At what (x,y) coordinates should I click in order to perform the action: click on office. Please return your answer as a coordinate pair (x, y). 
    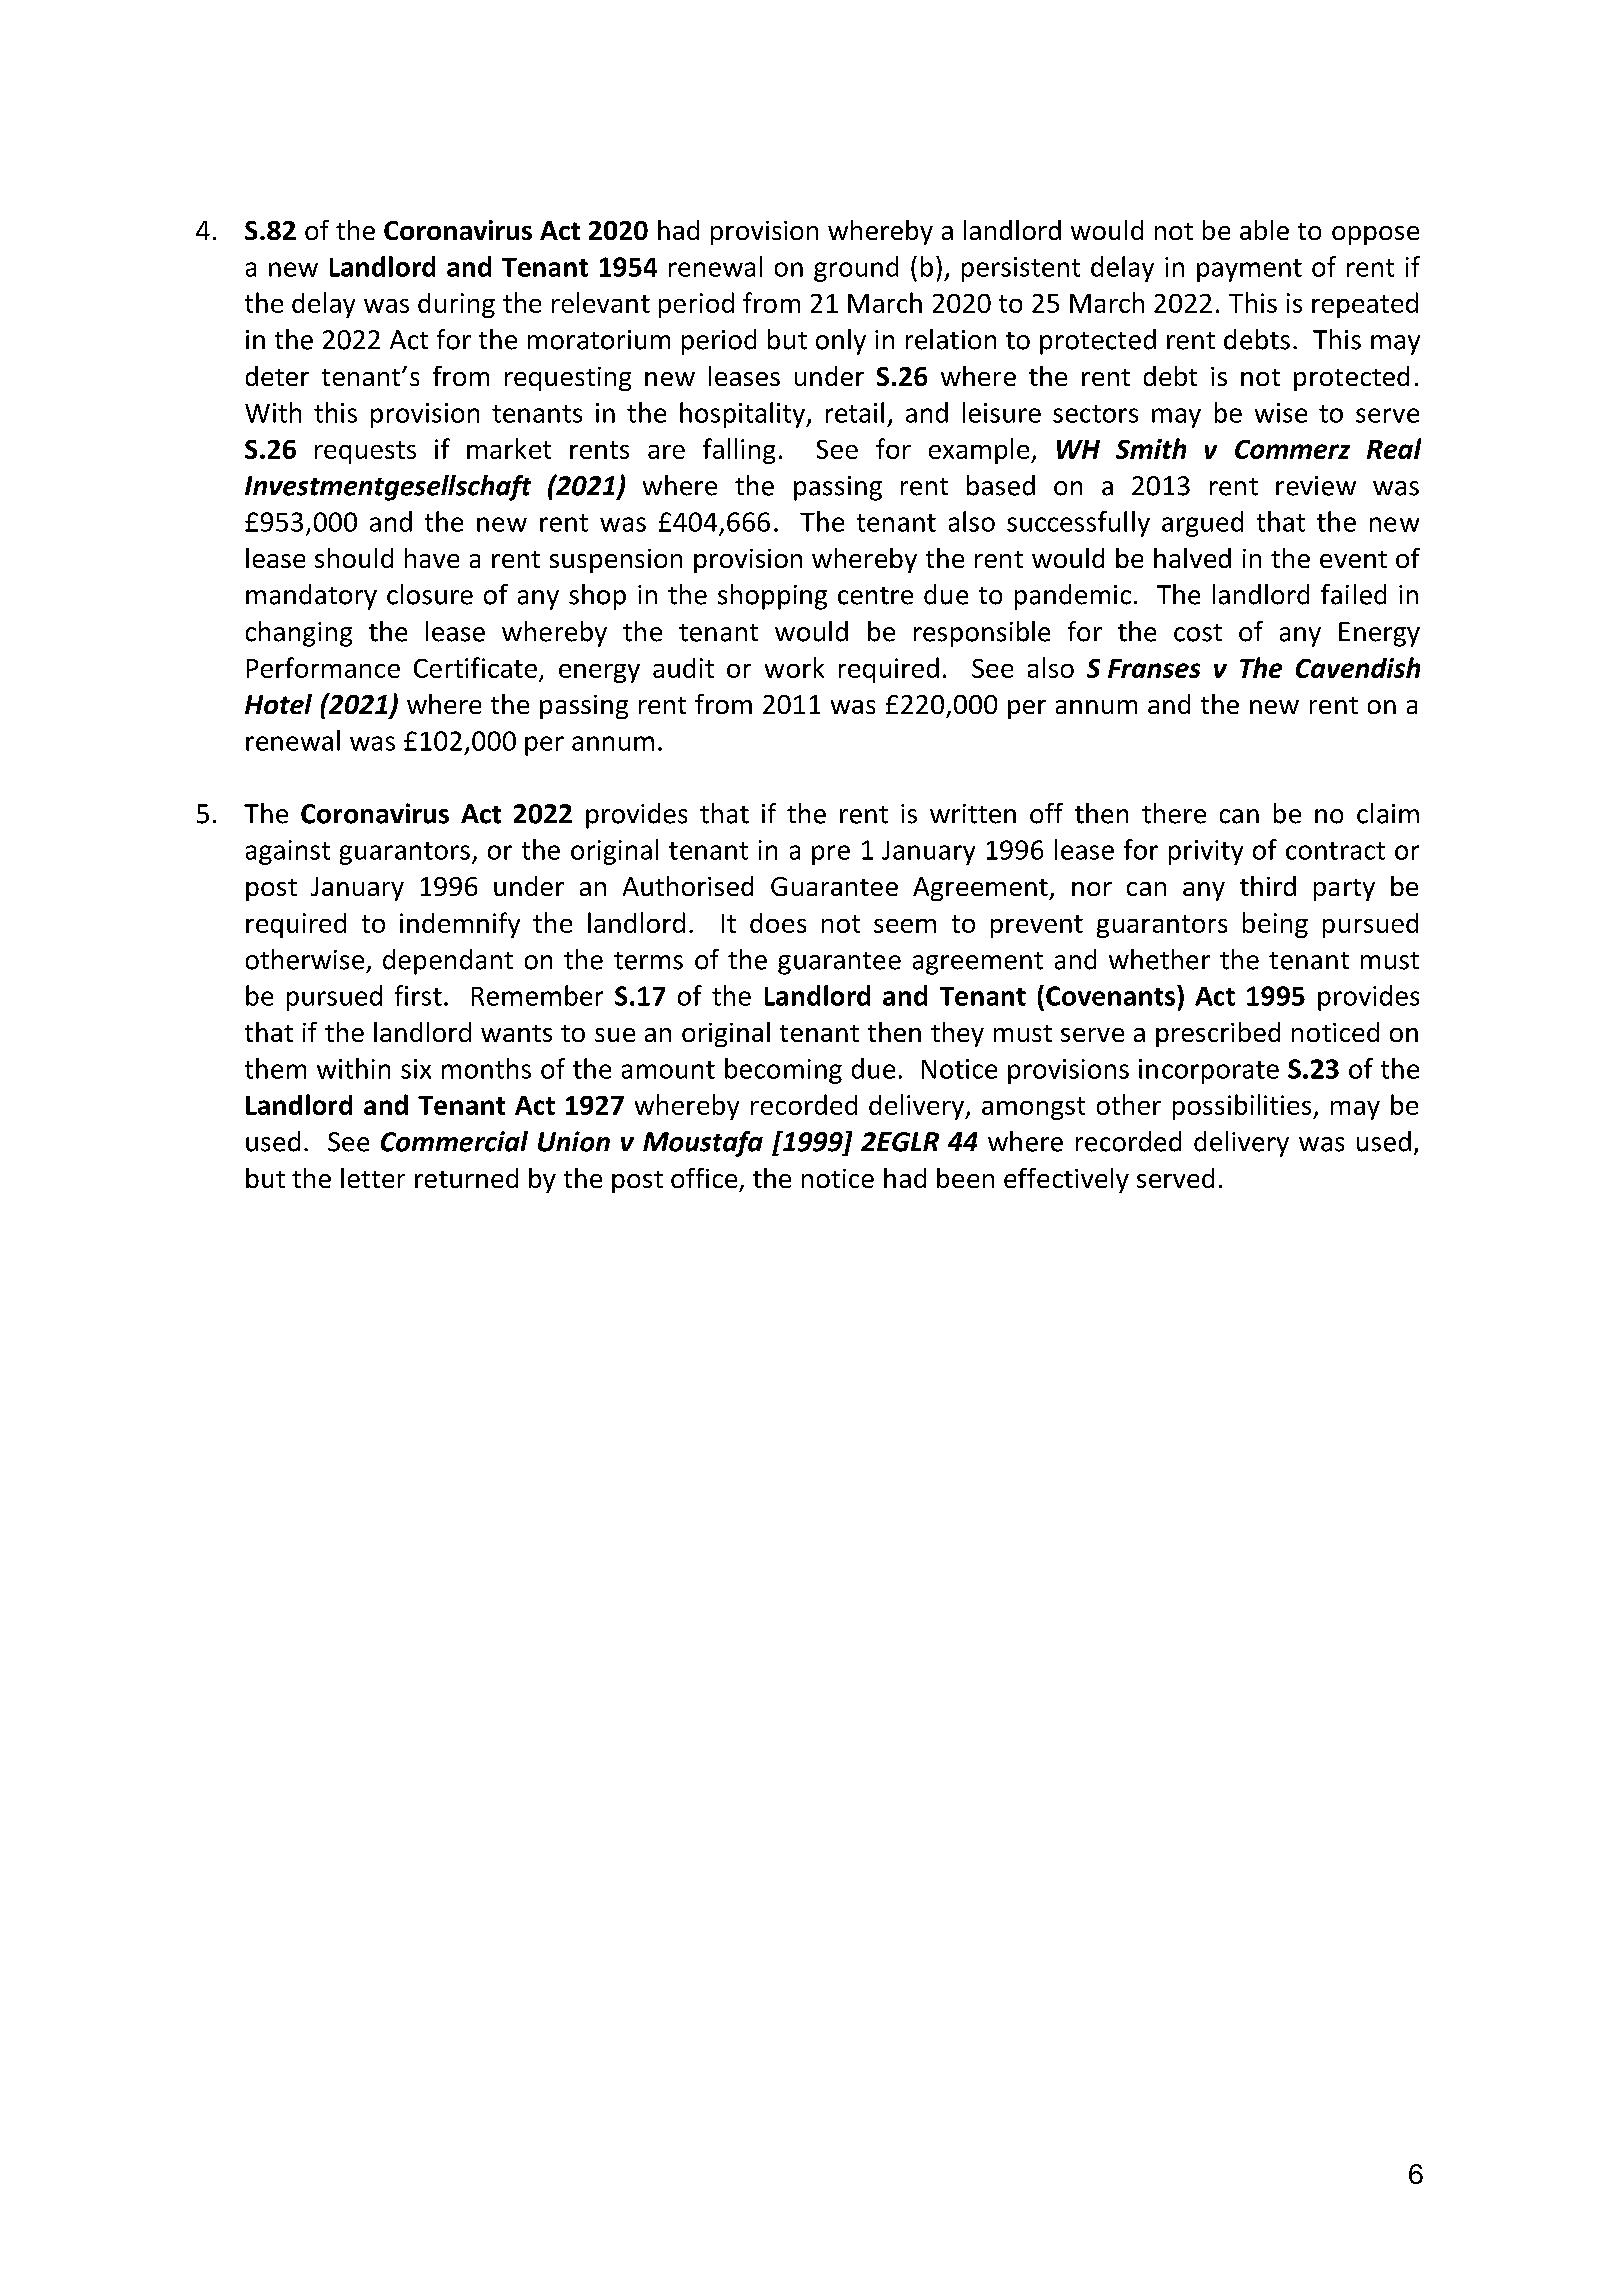
    Looking at the image, I should click on (704, 1178).
